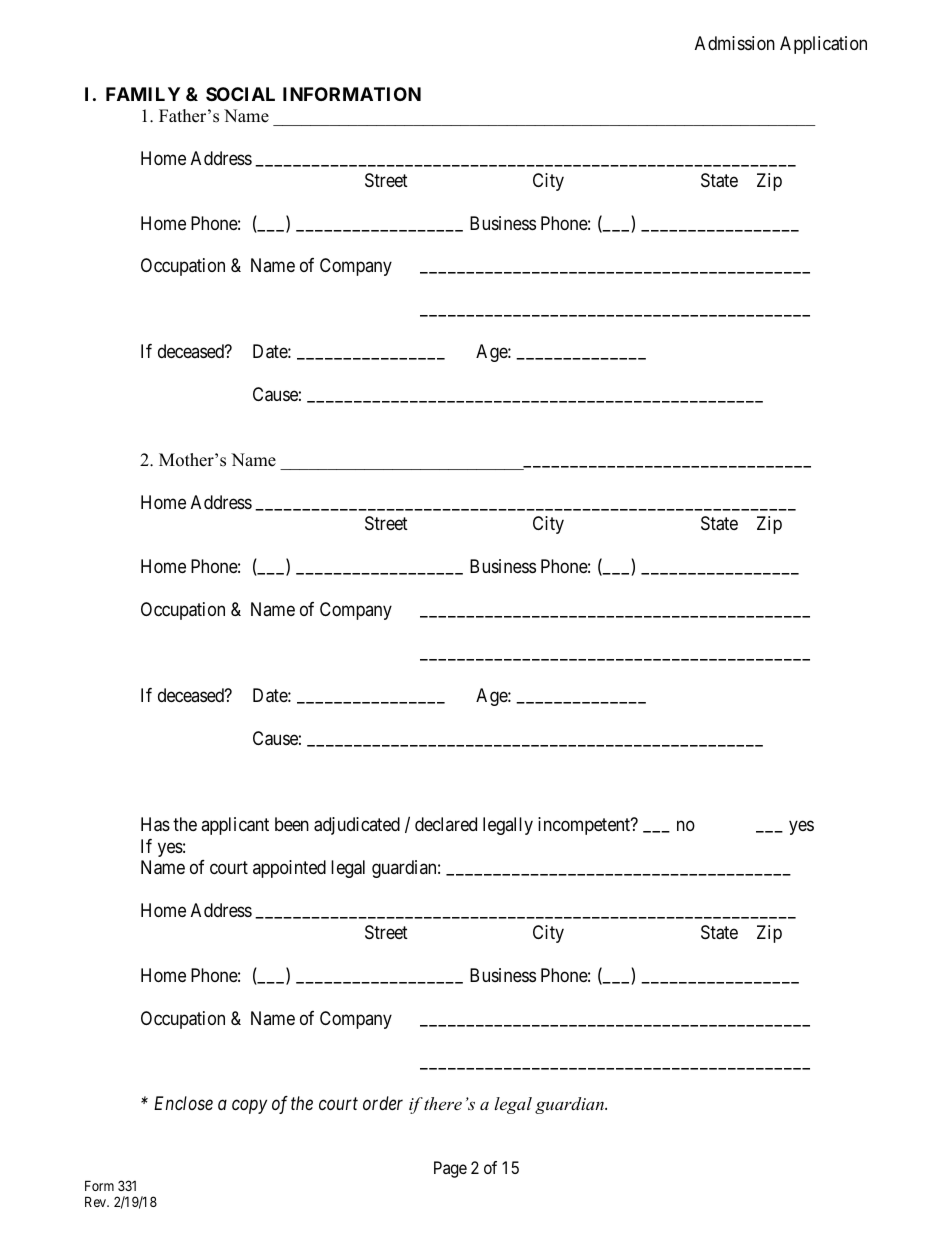 The image size is (952, 1233). Describe the element at coordinates (292, 824) in the screenshot. I see `been` at that location.
